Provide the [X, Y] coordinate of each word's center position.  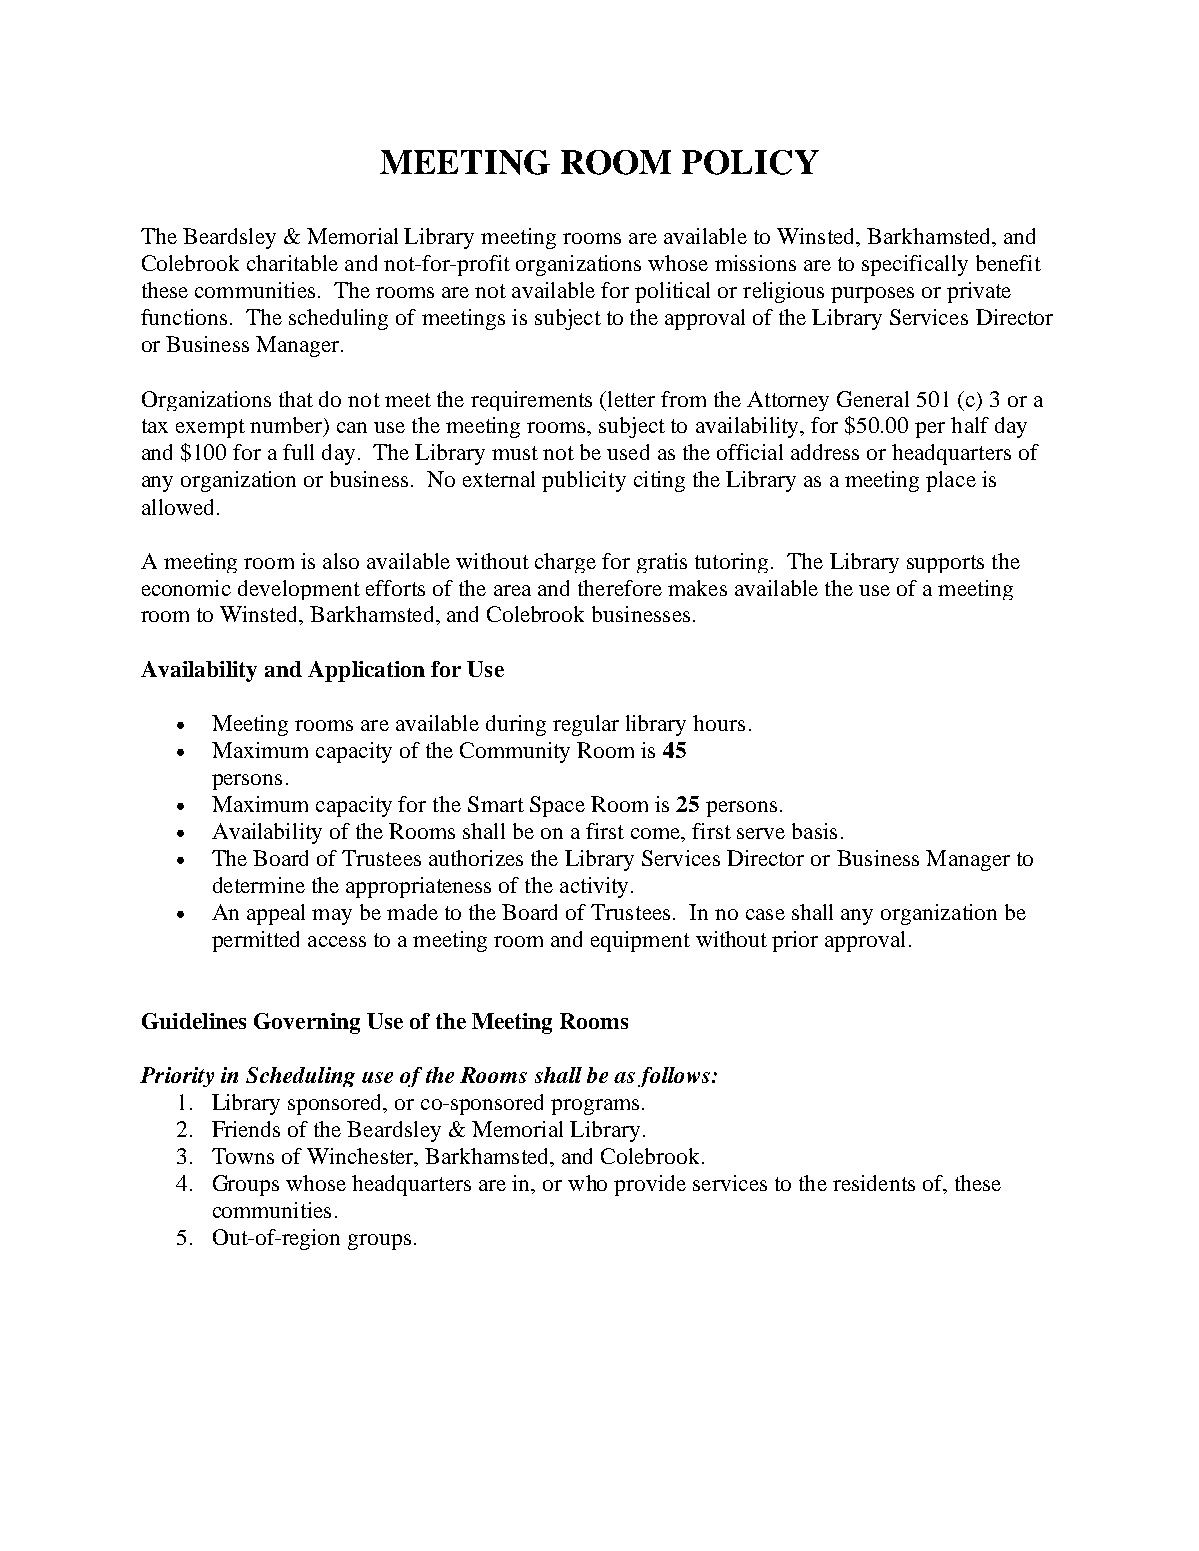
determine [259, 885]
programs [595, 1107]
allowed [177, 507]
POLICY [750, 162]
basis [814, 831]
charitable [292, 263]
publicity [584, 481]
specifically [915, 265]
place [951, 481]
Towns [243, 1156]
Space [557, 806]
